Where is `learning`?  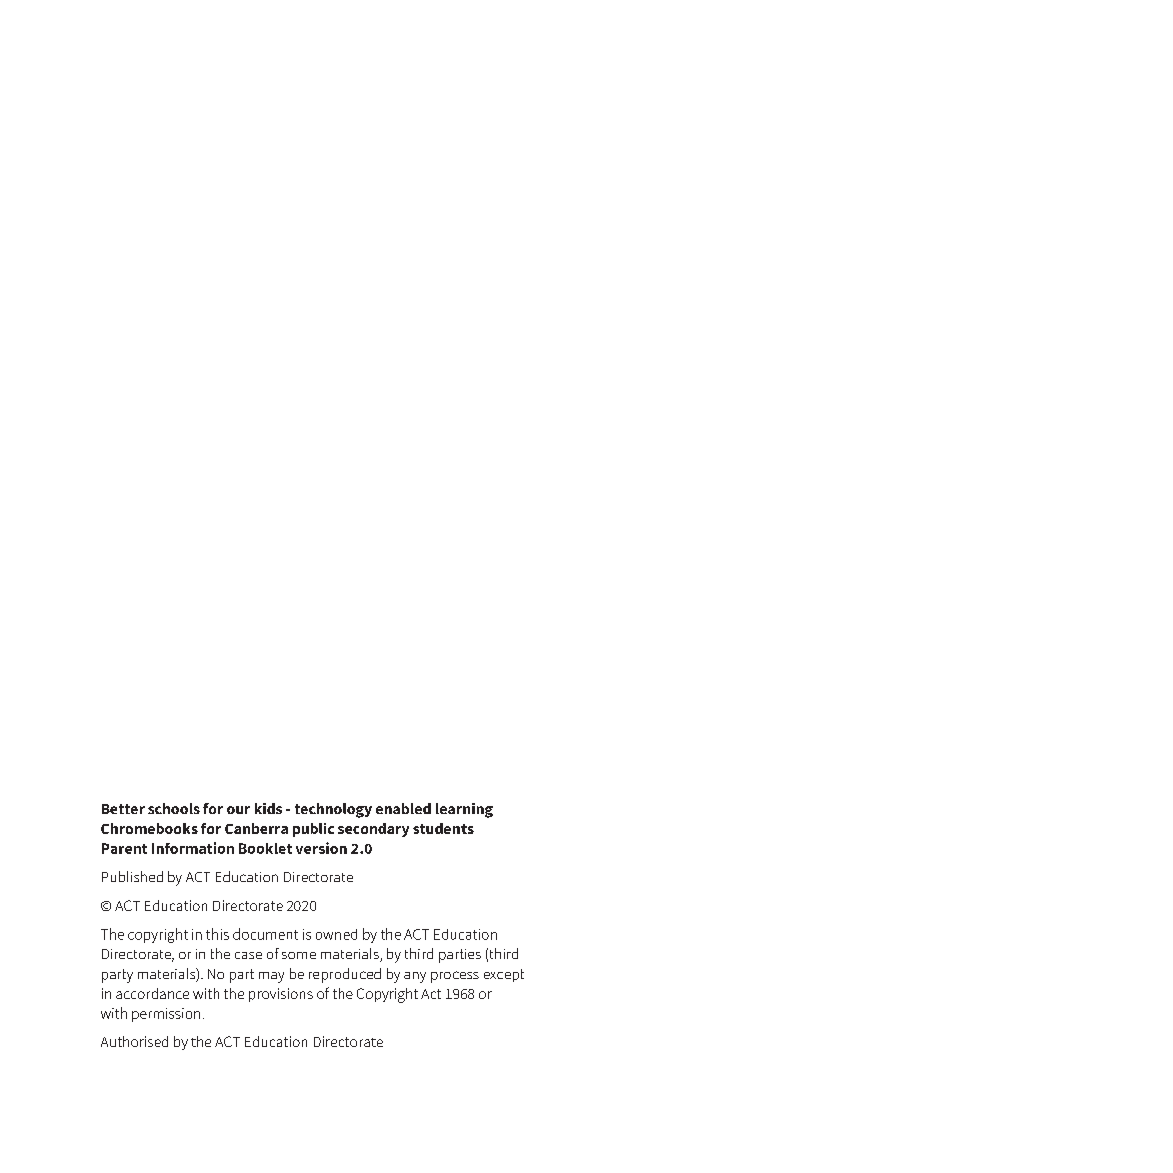
learning is located at coordinates (464, 810).
